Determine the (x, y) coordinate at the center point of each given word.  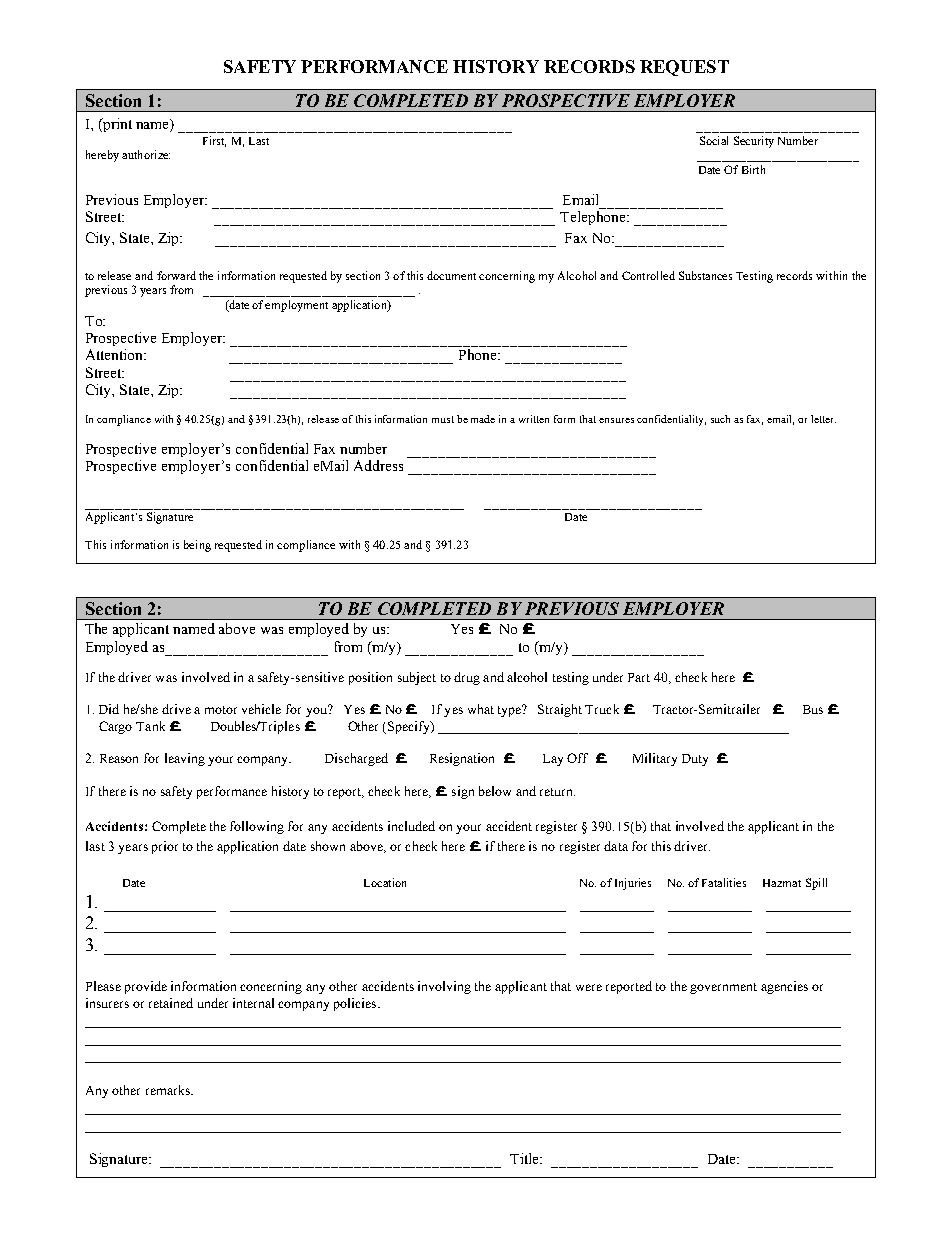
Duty (695, 760)
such (720, 419)
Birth (753, 169)
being (197, 546)
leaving (185, 759)
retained (171, 1003)
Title (526, 1158)
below (495, 791)
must (443, 419)
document (451, 275)
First (214, 141)
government (723, 988)
